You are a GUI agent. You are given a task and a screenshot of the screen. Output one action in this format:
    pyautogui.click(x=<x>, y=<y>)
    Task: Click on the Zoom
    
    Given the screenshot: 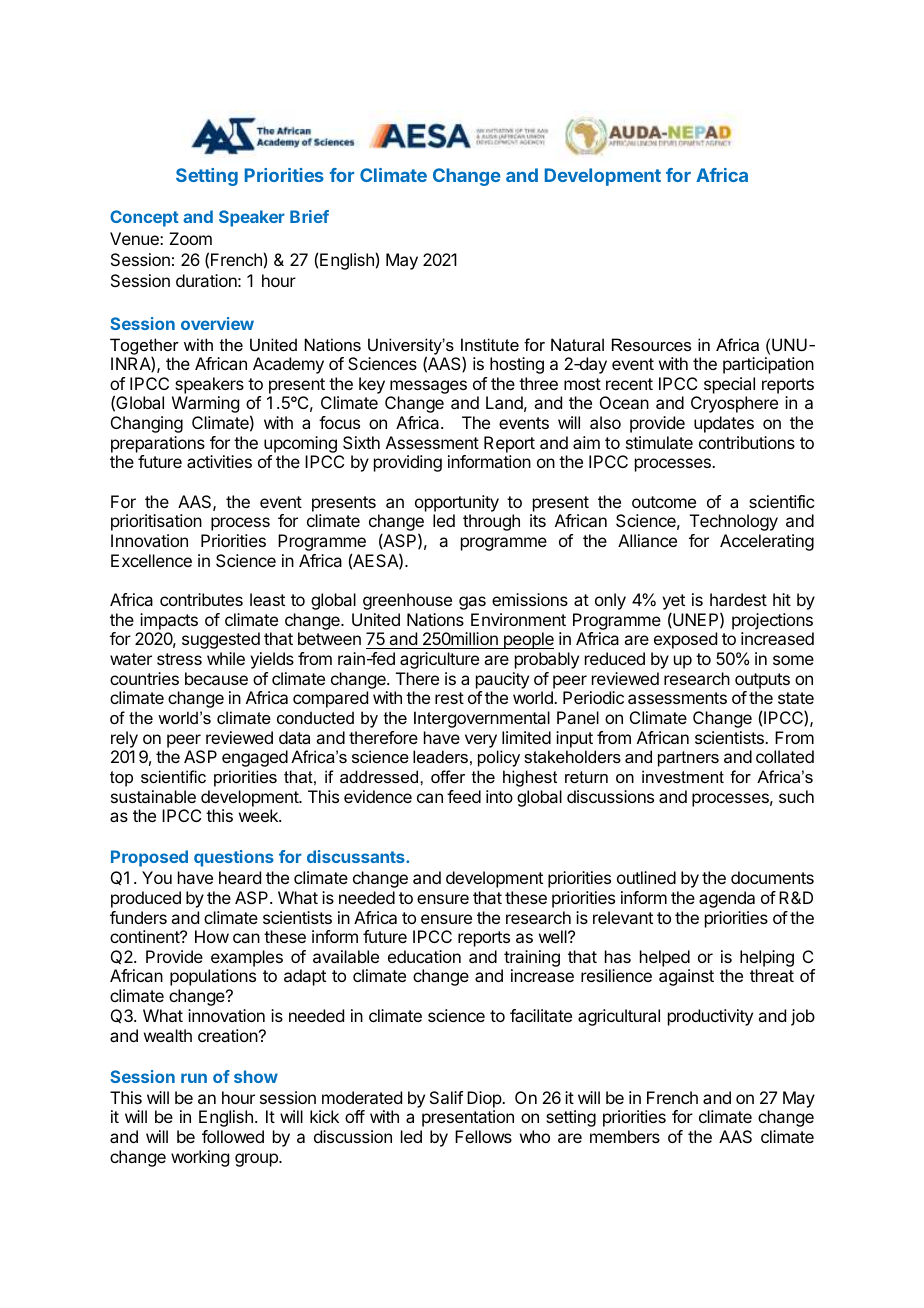 What is the action you would take?
    pyautogui.click(x=190, y=238)
